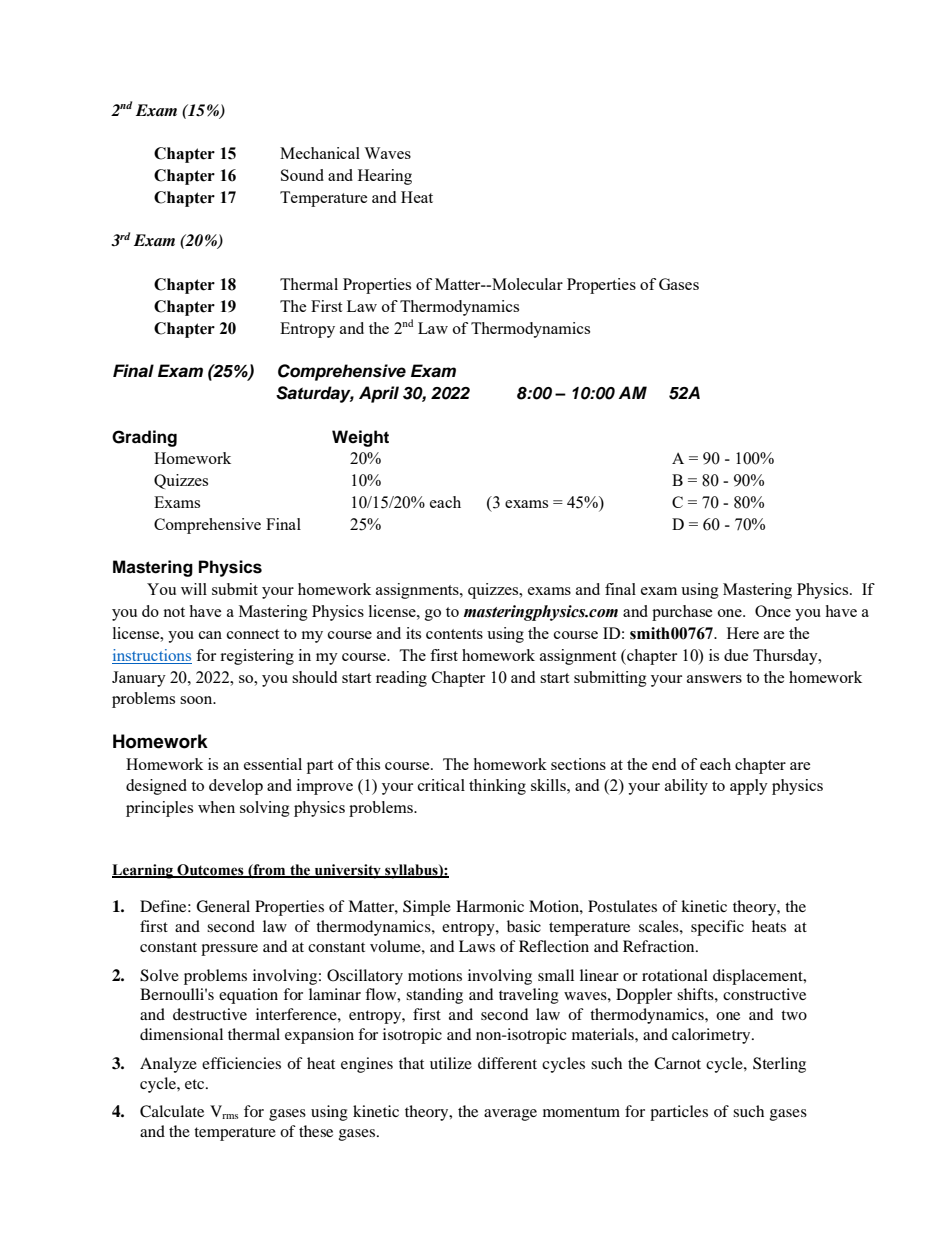 The width and height of the screenshot is (952, 1233). I want to click on Harmonic, so click(490, 906).
